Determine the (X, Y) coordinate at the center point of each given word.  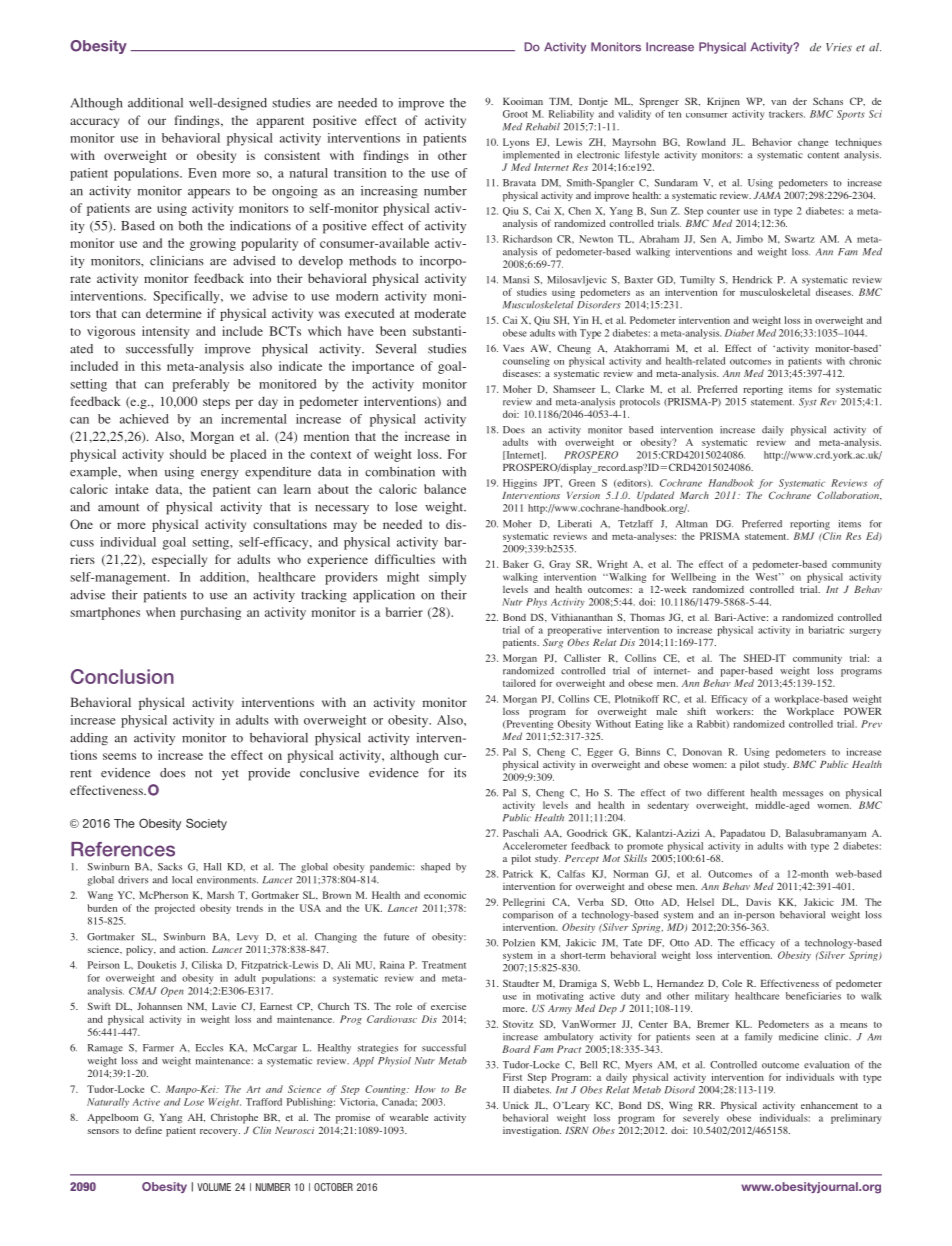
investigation (532, 1131)
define (148, 1130)
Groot (515, 114)
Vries (839, 47)
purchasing (210, 613)
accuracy (94, 123)
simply (447, 578)
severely (701, 1119)
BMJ (804, 536)
